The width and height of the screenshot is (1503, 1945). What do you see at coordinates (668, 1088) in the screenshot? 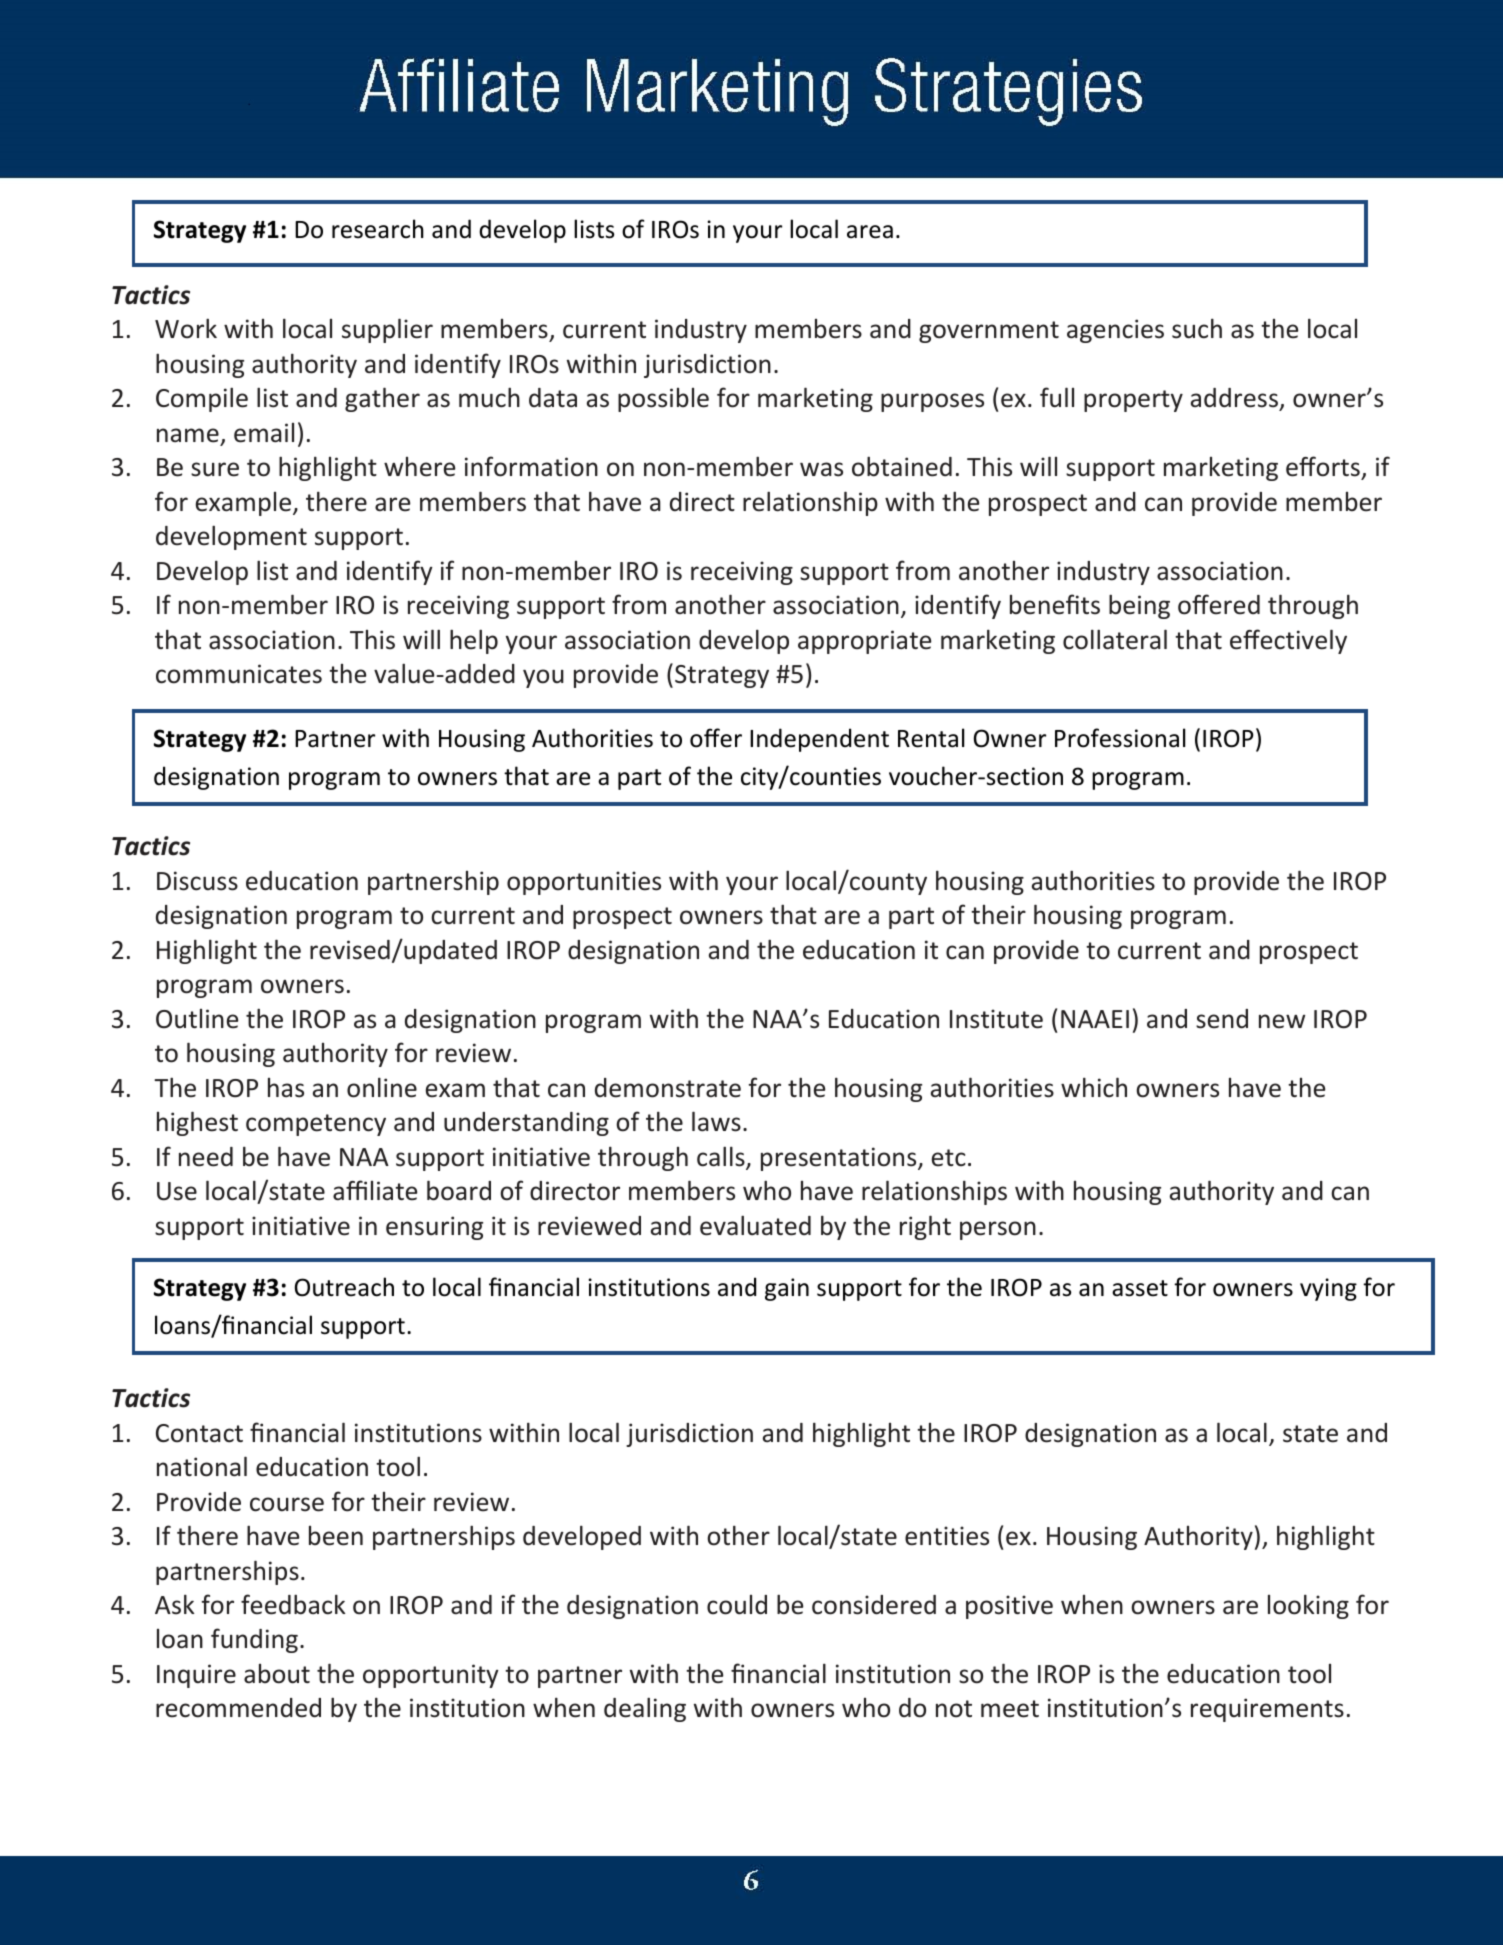
I see `demonstrate` at bounding box center [668, 1088].
